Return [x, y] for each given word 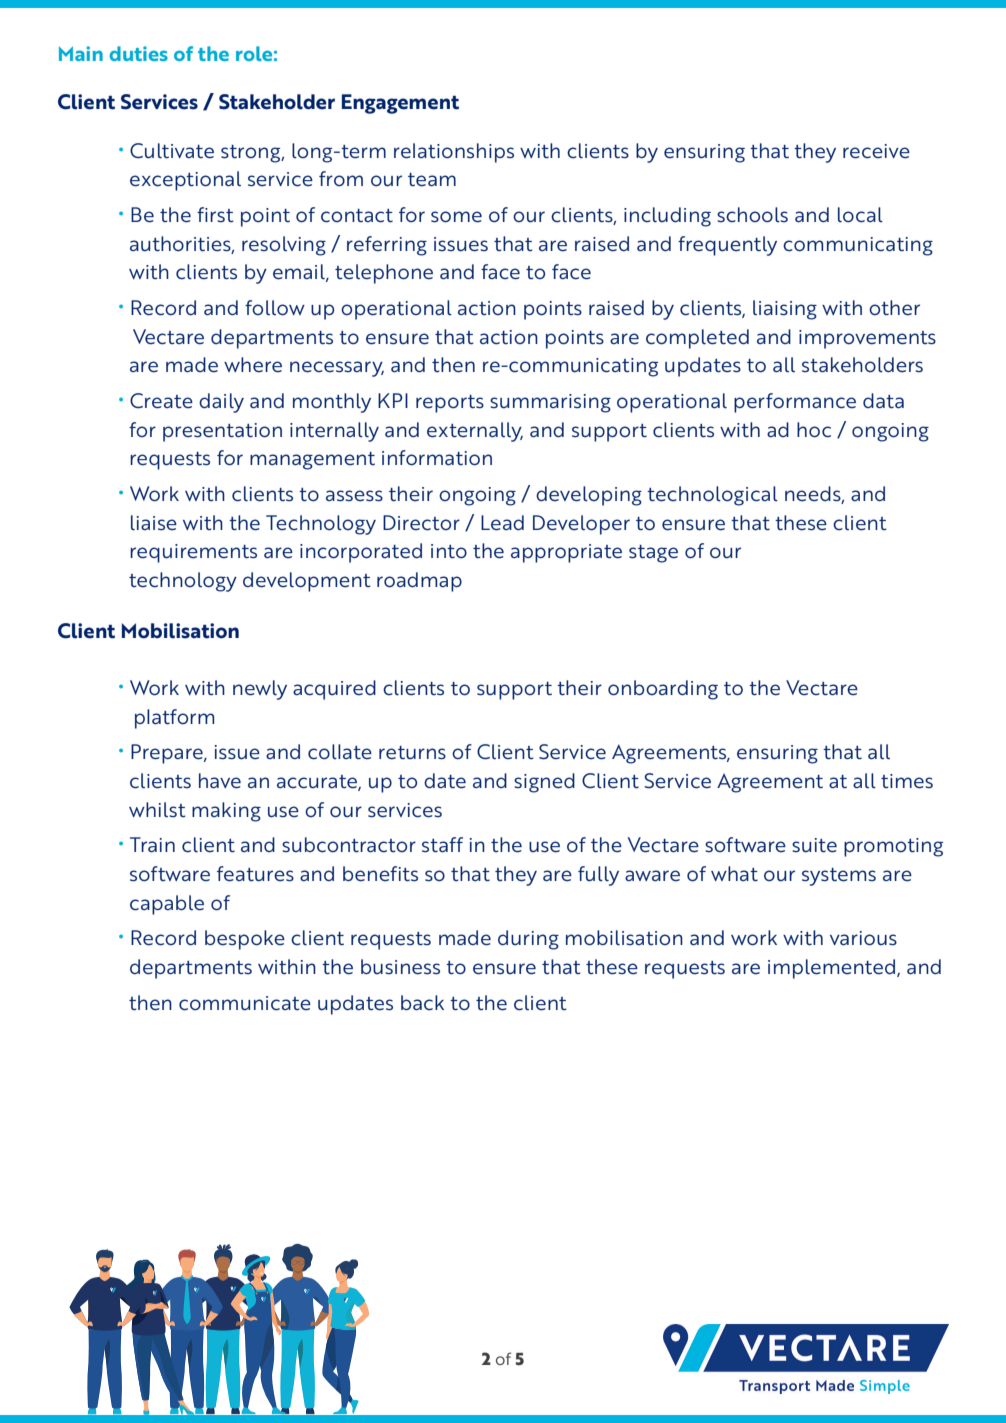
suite [814, 845]
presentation [222, 432]
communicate [245, 1003]
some [456, 217]
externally [475, 432]
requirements [193, 553]
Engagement [400, 104]
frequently [727, 246]
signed [544, 783]
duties [139, 53]
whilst [157, 809]
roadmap [419, 582]
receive [876, 151]
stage [653, 554]
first [215, 214]
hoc [814, 430]
